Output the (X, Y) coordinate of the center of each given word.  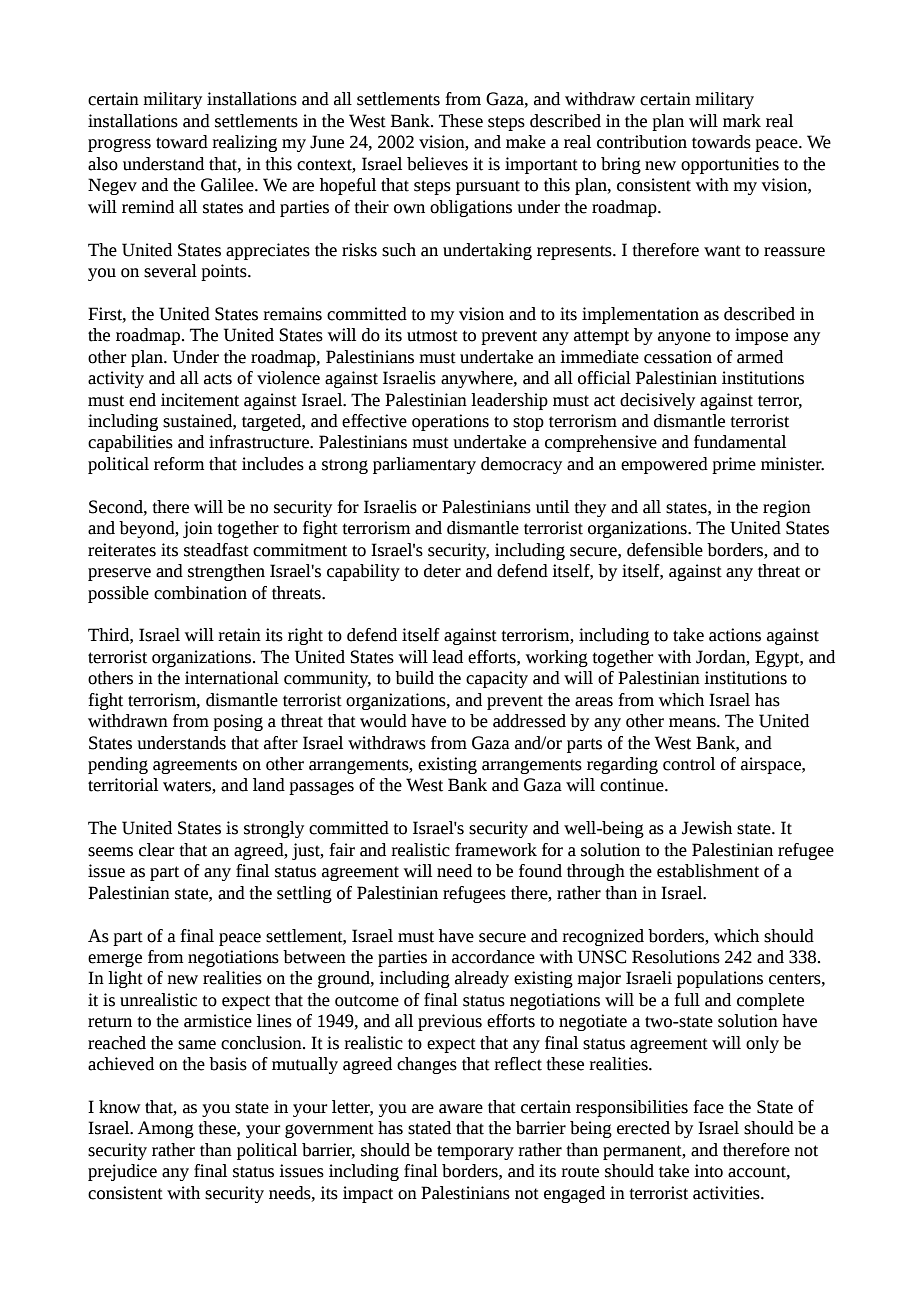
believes (437, 164)
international (232, 678)
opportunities (730, 165)
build (414, 678)
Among (166, 1129)
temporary (475, 1152)
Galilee (228, 185)
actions (735, 635)
